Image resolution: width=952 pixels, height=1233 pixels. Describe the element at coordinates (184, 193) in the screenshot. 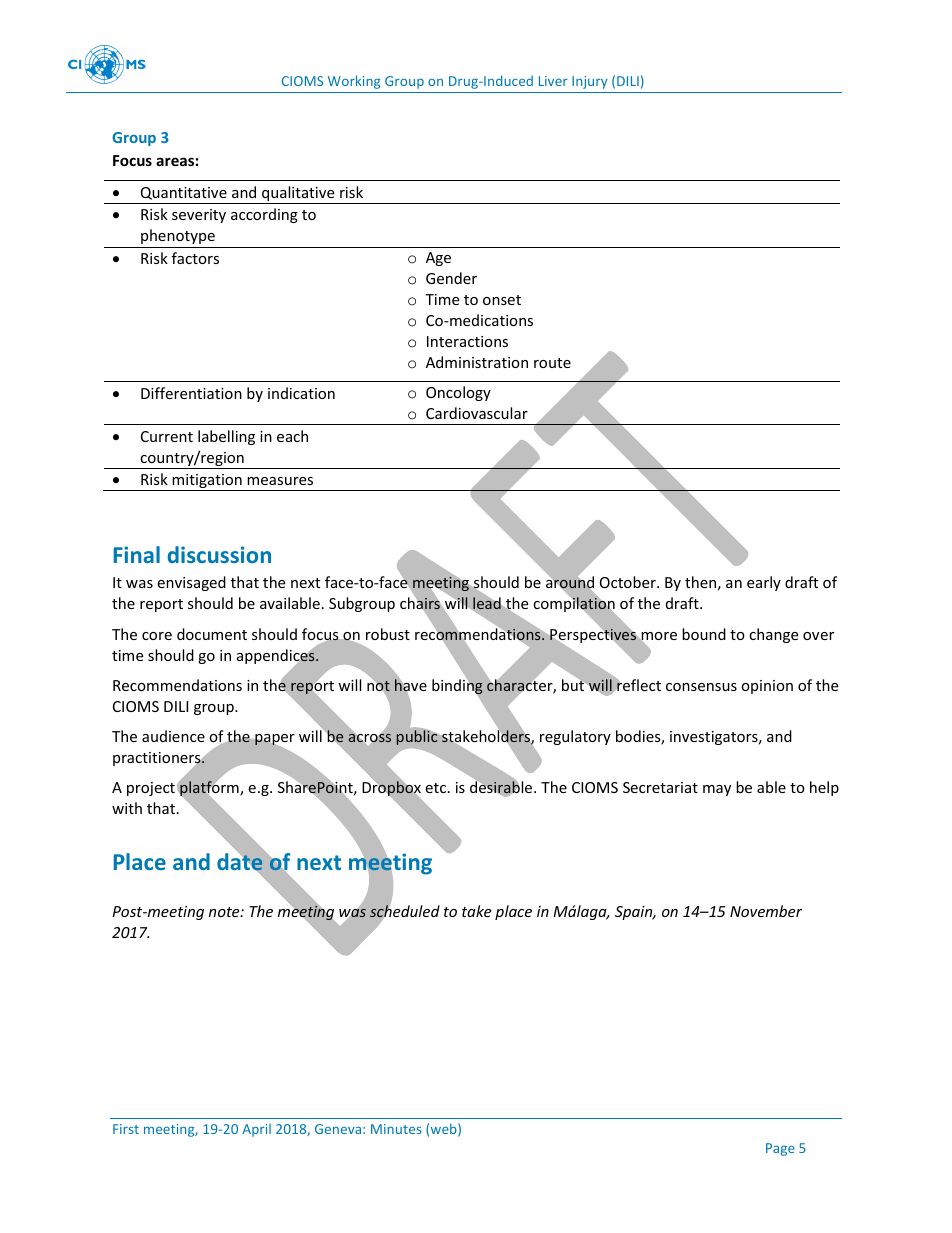

I see `Quantitative` at that location.
